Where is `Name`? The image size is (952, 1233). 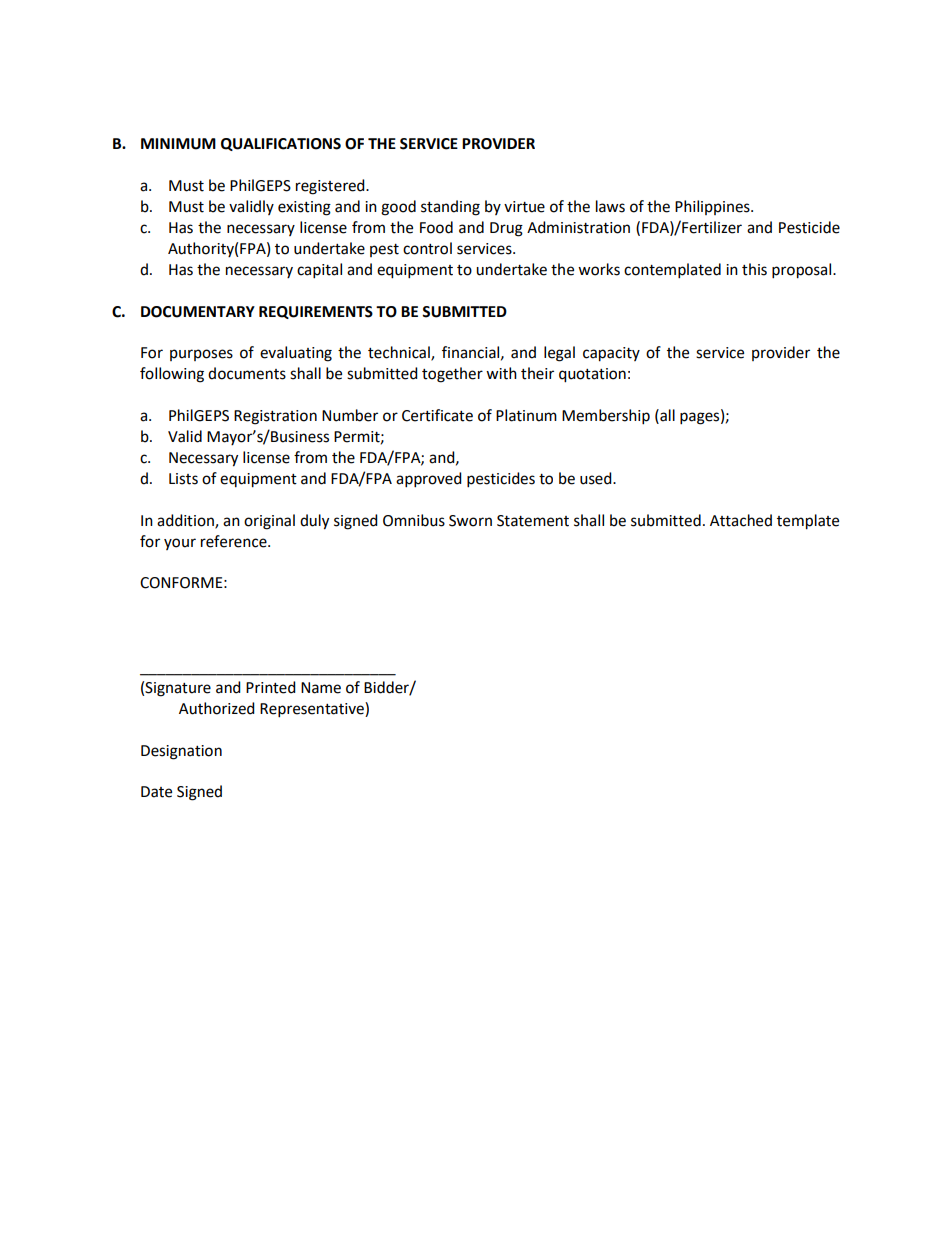 Name is located at coordinates (321, 688).
